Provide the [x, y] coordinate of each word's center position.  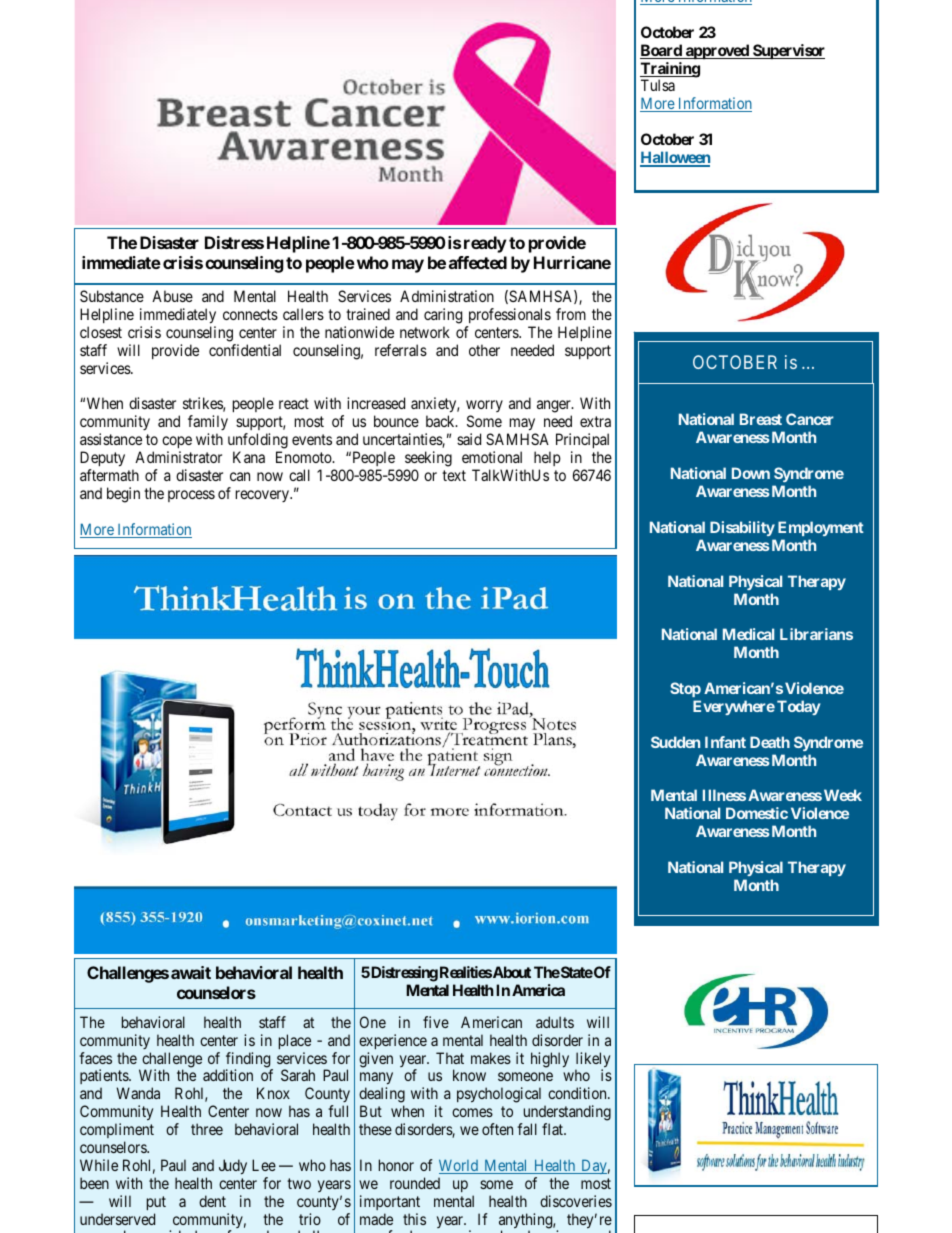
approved [717, 51]
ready [485, 244]
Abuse [172, 296]
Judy [233, 1167]
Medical [748, 634]
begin [123, 495]
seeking [428, 460]
